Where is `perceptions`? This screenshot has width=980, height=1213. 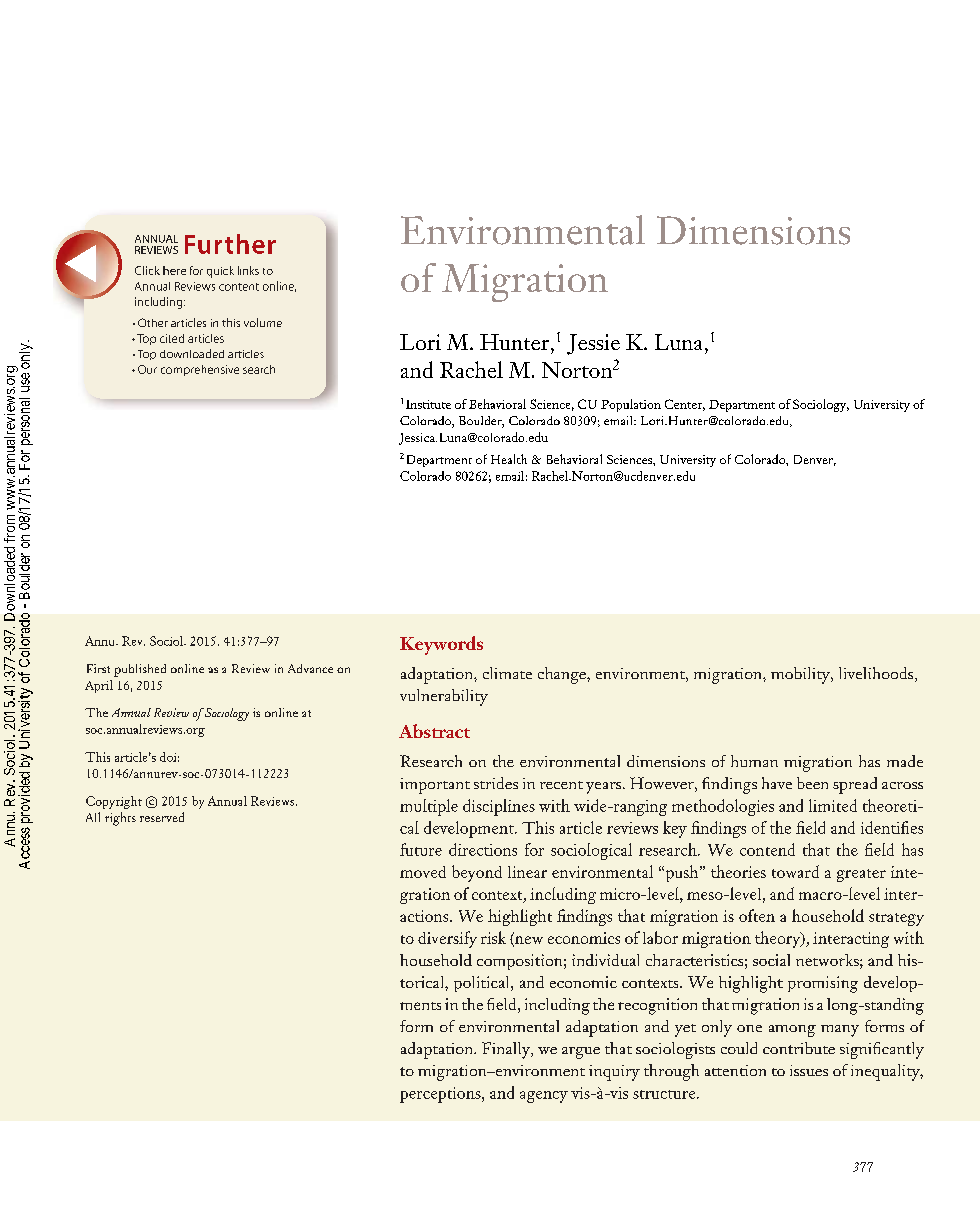
perceptions is located at coordinates (441, 1095).
